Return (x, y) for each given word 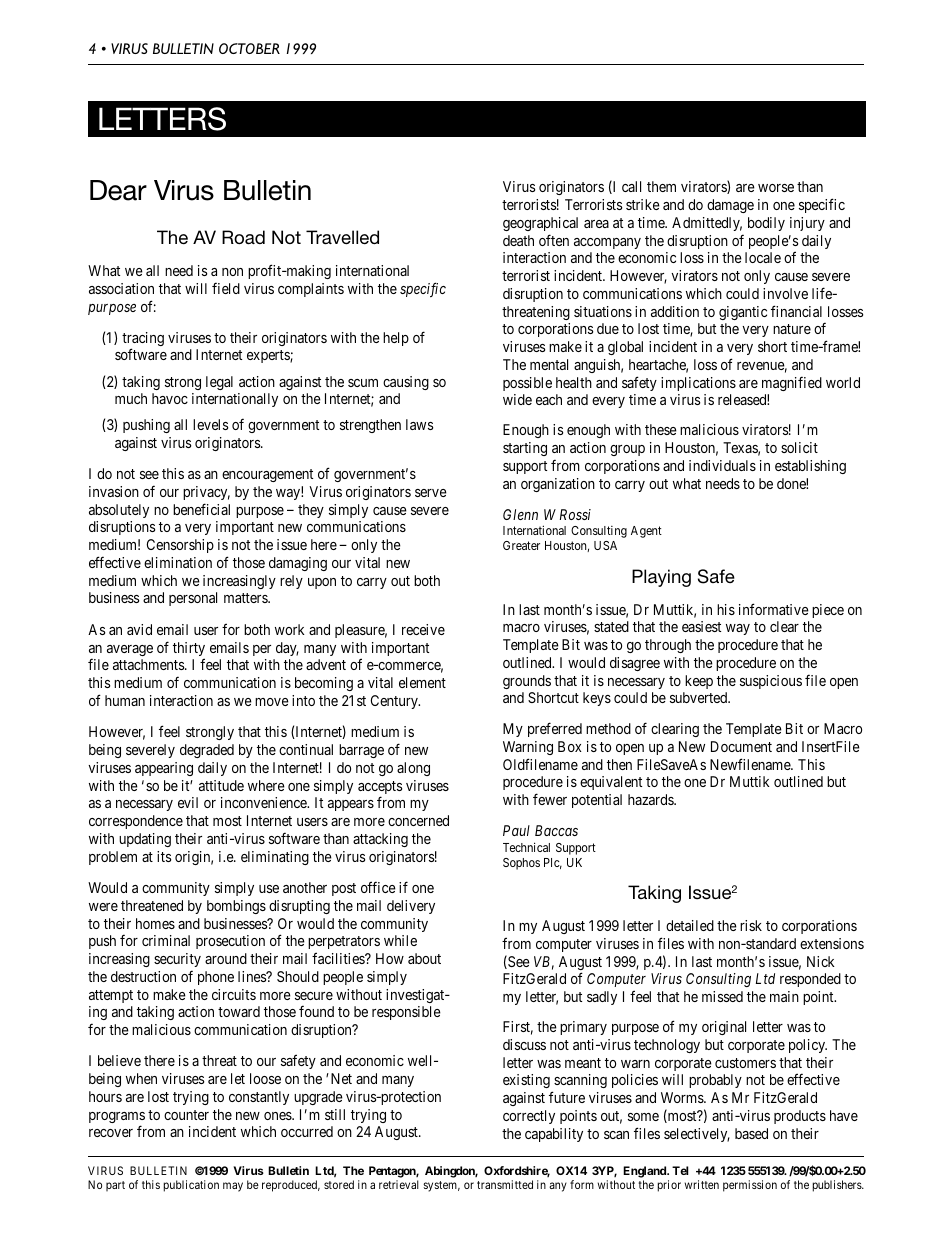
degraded (207, 751)
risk (751, 925)
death (518, 240)
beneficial (201, 509)
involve (785, 293)
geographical (540, 224)
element (422, 682)
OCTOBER (249, 48)
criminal (166, 940)
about (424, 958)
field (226, 288)
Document (741, 746)
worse (776, 188)
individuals (722, 465)
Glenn (520, 514)
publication (191, 1186)
